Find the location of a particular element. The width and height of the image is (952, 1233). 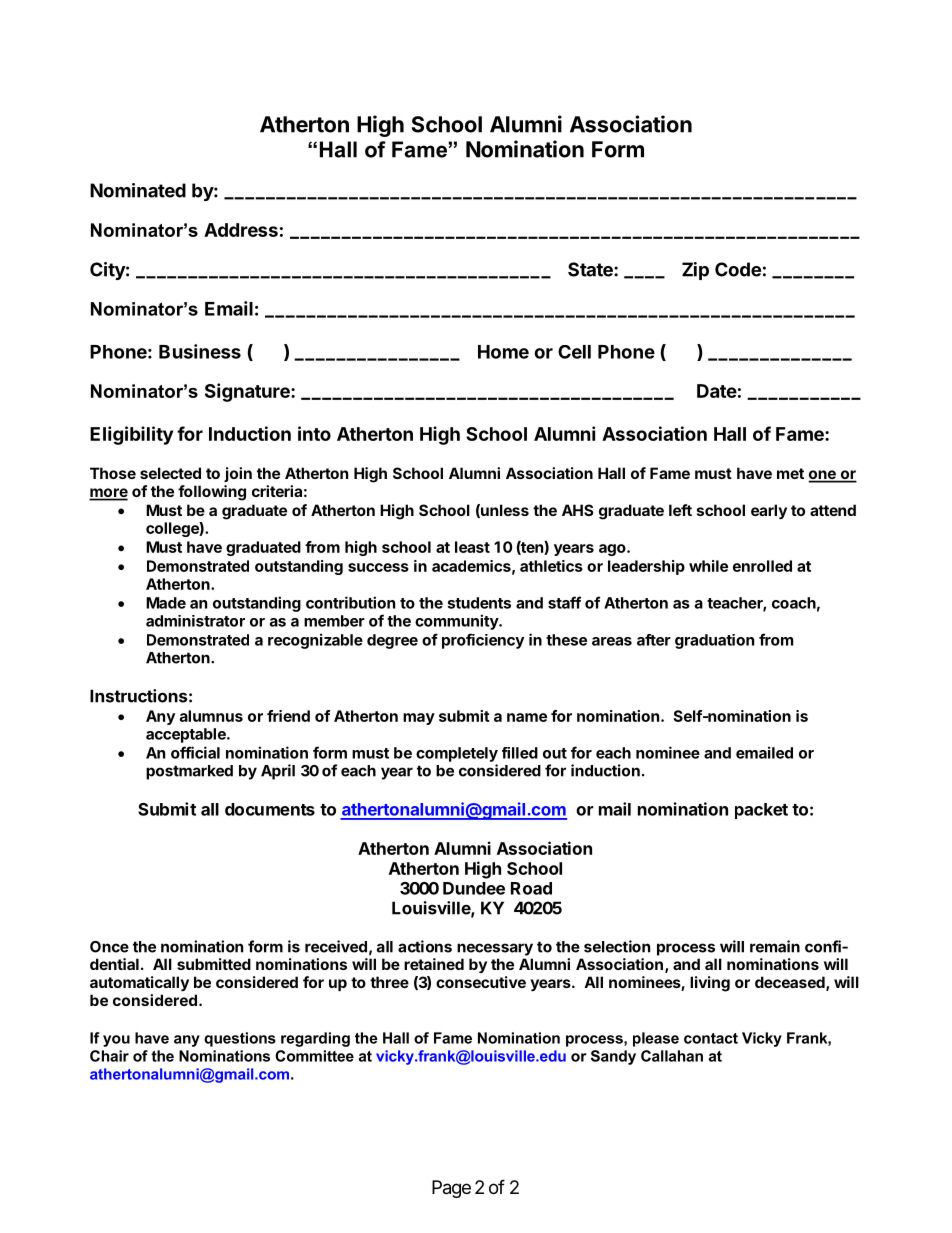

consecutive is located at coordinates (481, 982).
